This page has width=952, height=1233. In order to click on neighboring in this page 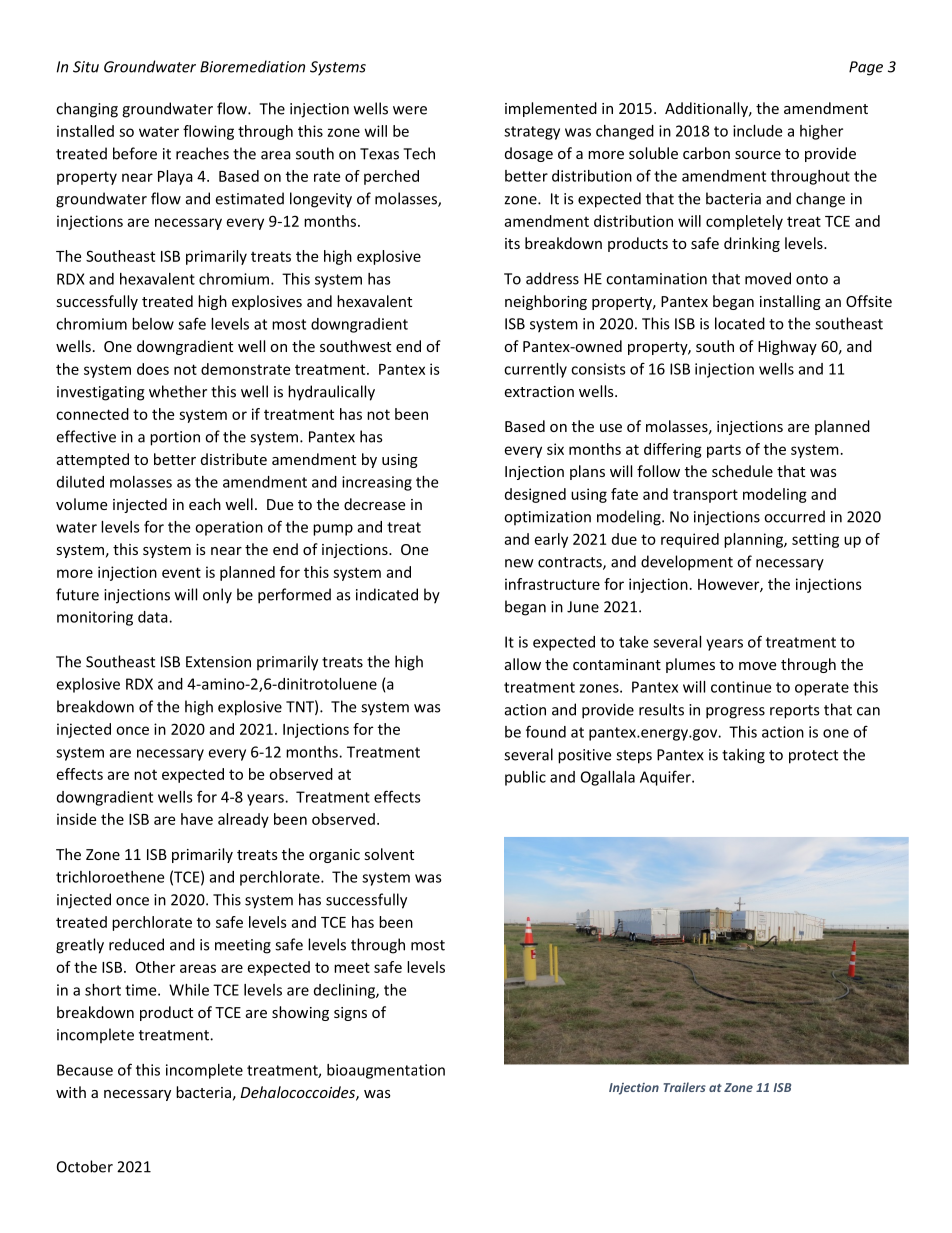, I will do `click(546, 302)`.
